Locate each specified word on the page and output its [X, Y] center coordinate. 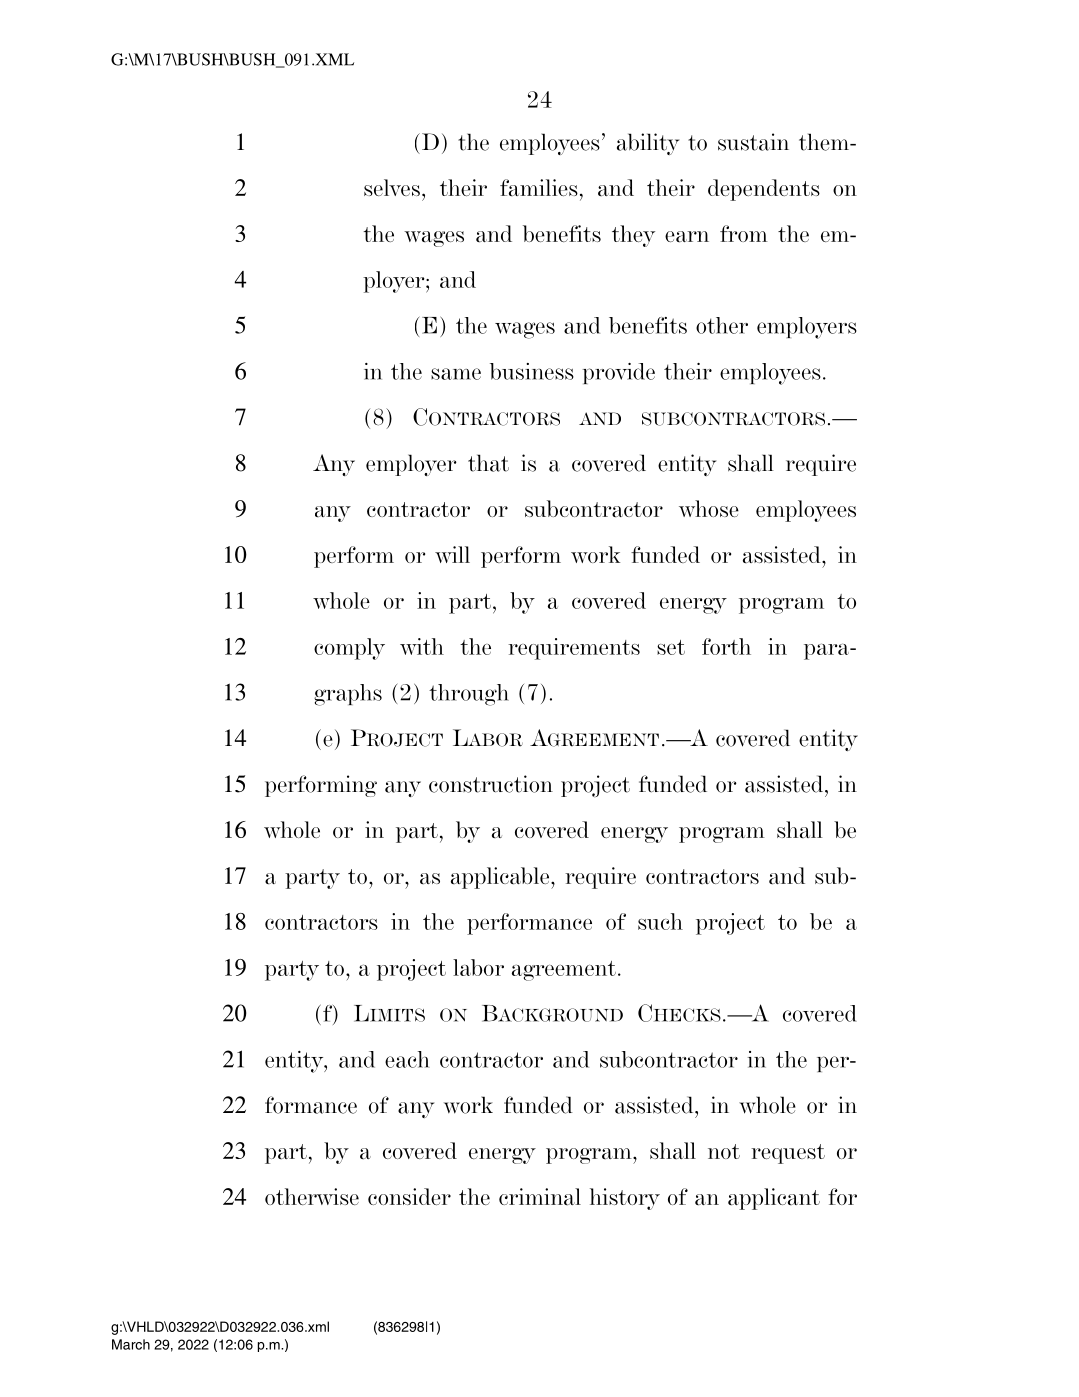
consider [409, 1196]
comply [349, 649]
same [456, 374]
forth [726, 646]
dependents [764, 190]
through [469, 695]
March [131, 1344]
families [539, 188]
